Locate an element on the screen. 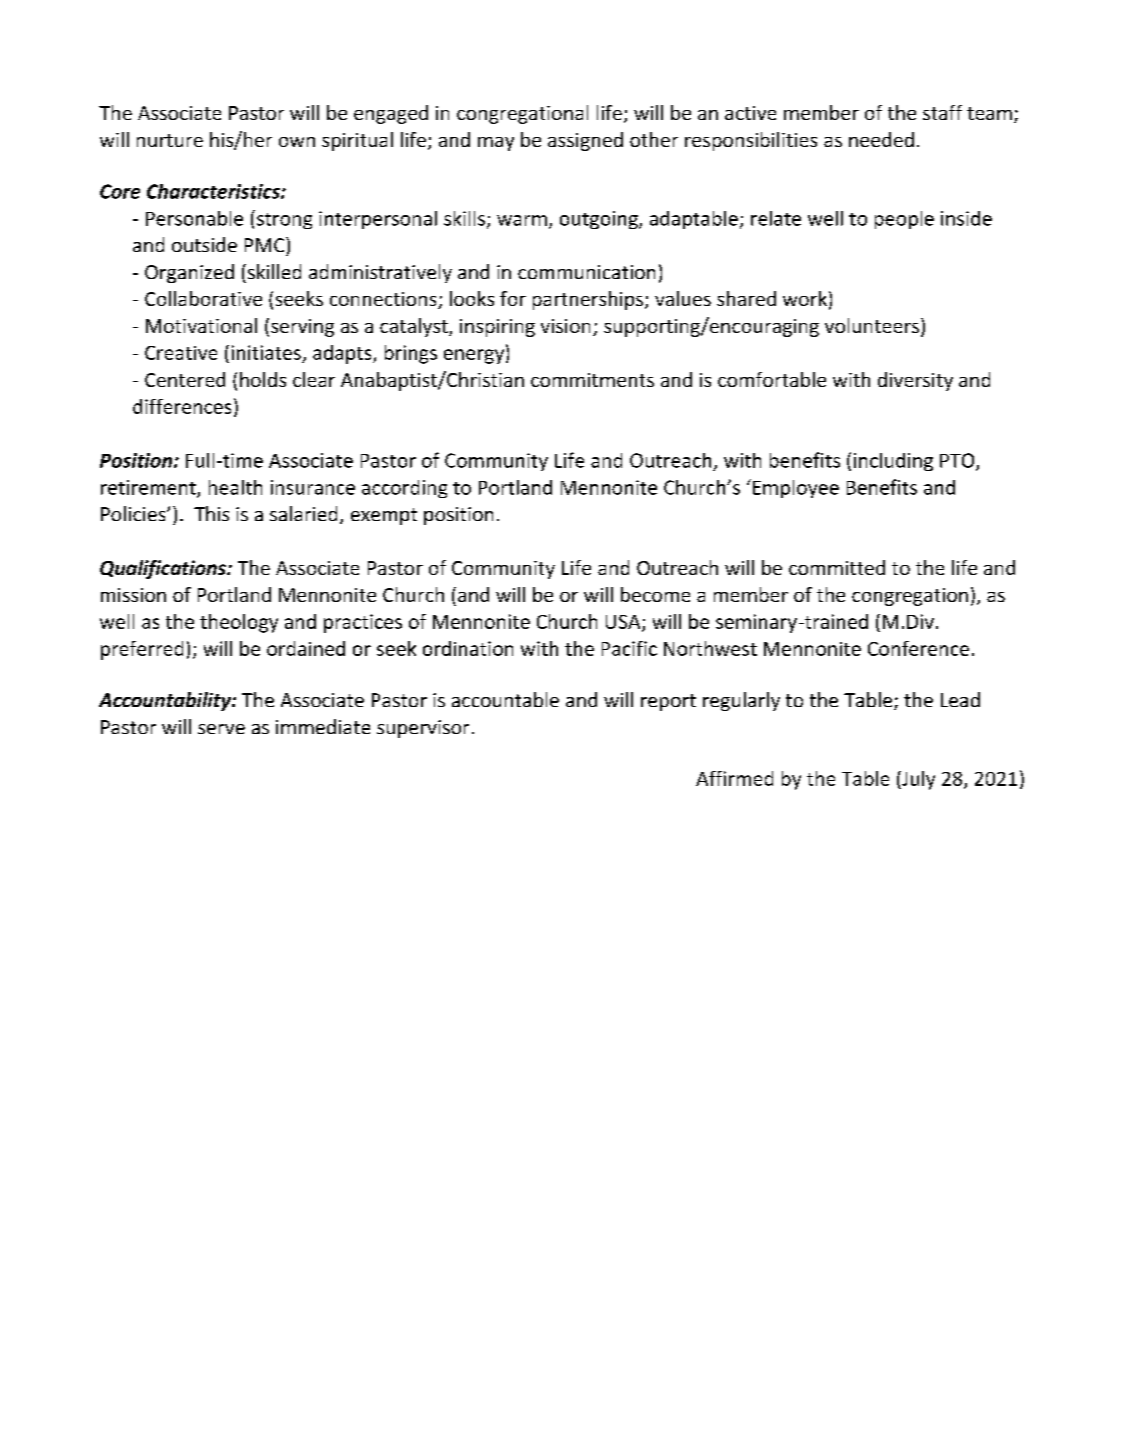 The width and height of the screenshot is (1124, 1454). volunteers is located at coordinates (872, 325).
